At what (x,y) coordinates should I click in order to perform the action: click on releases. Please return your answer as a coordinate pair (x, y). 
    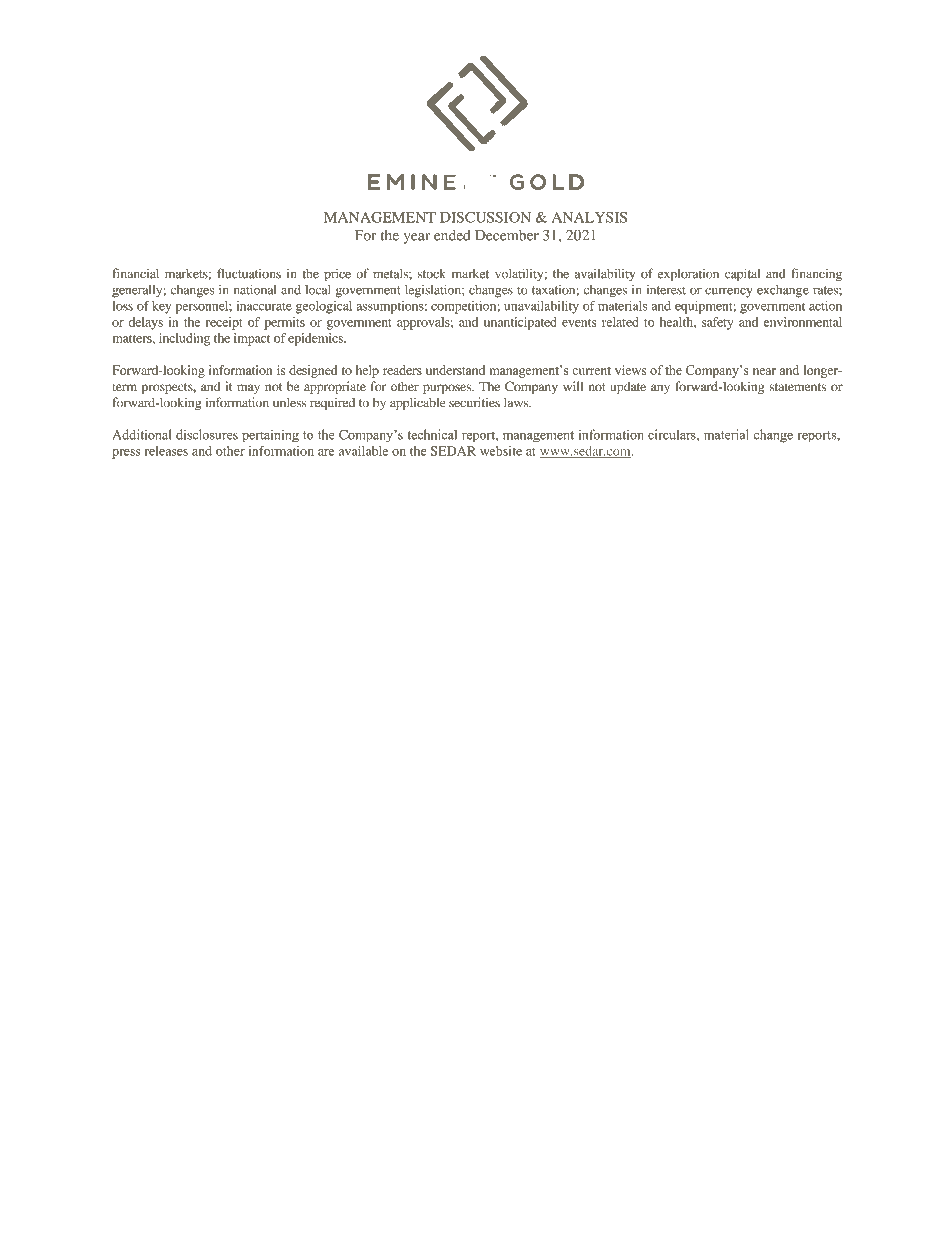
    Looking at the image, I should click on (166, 451).
